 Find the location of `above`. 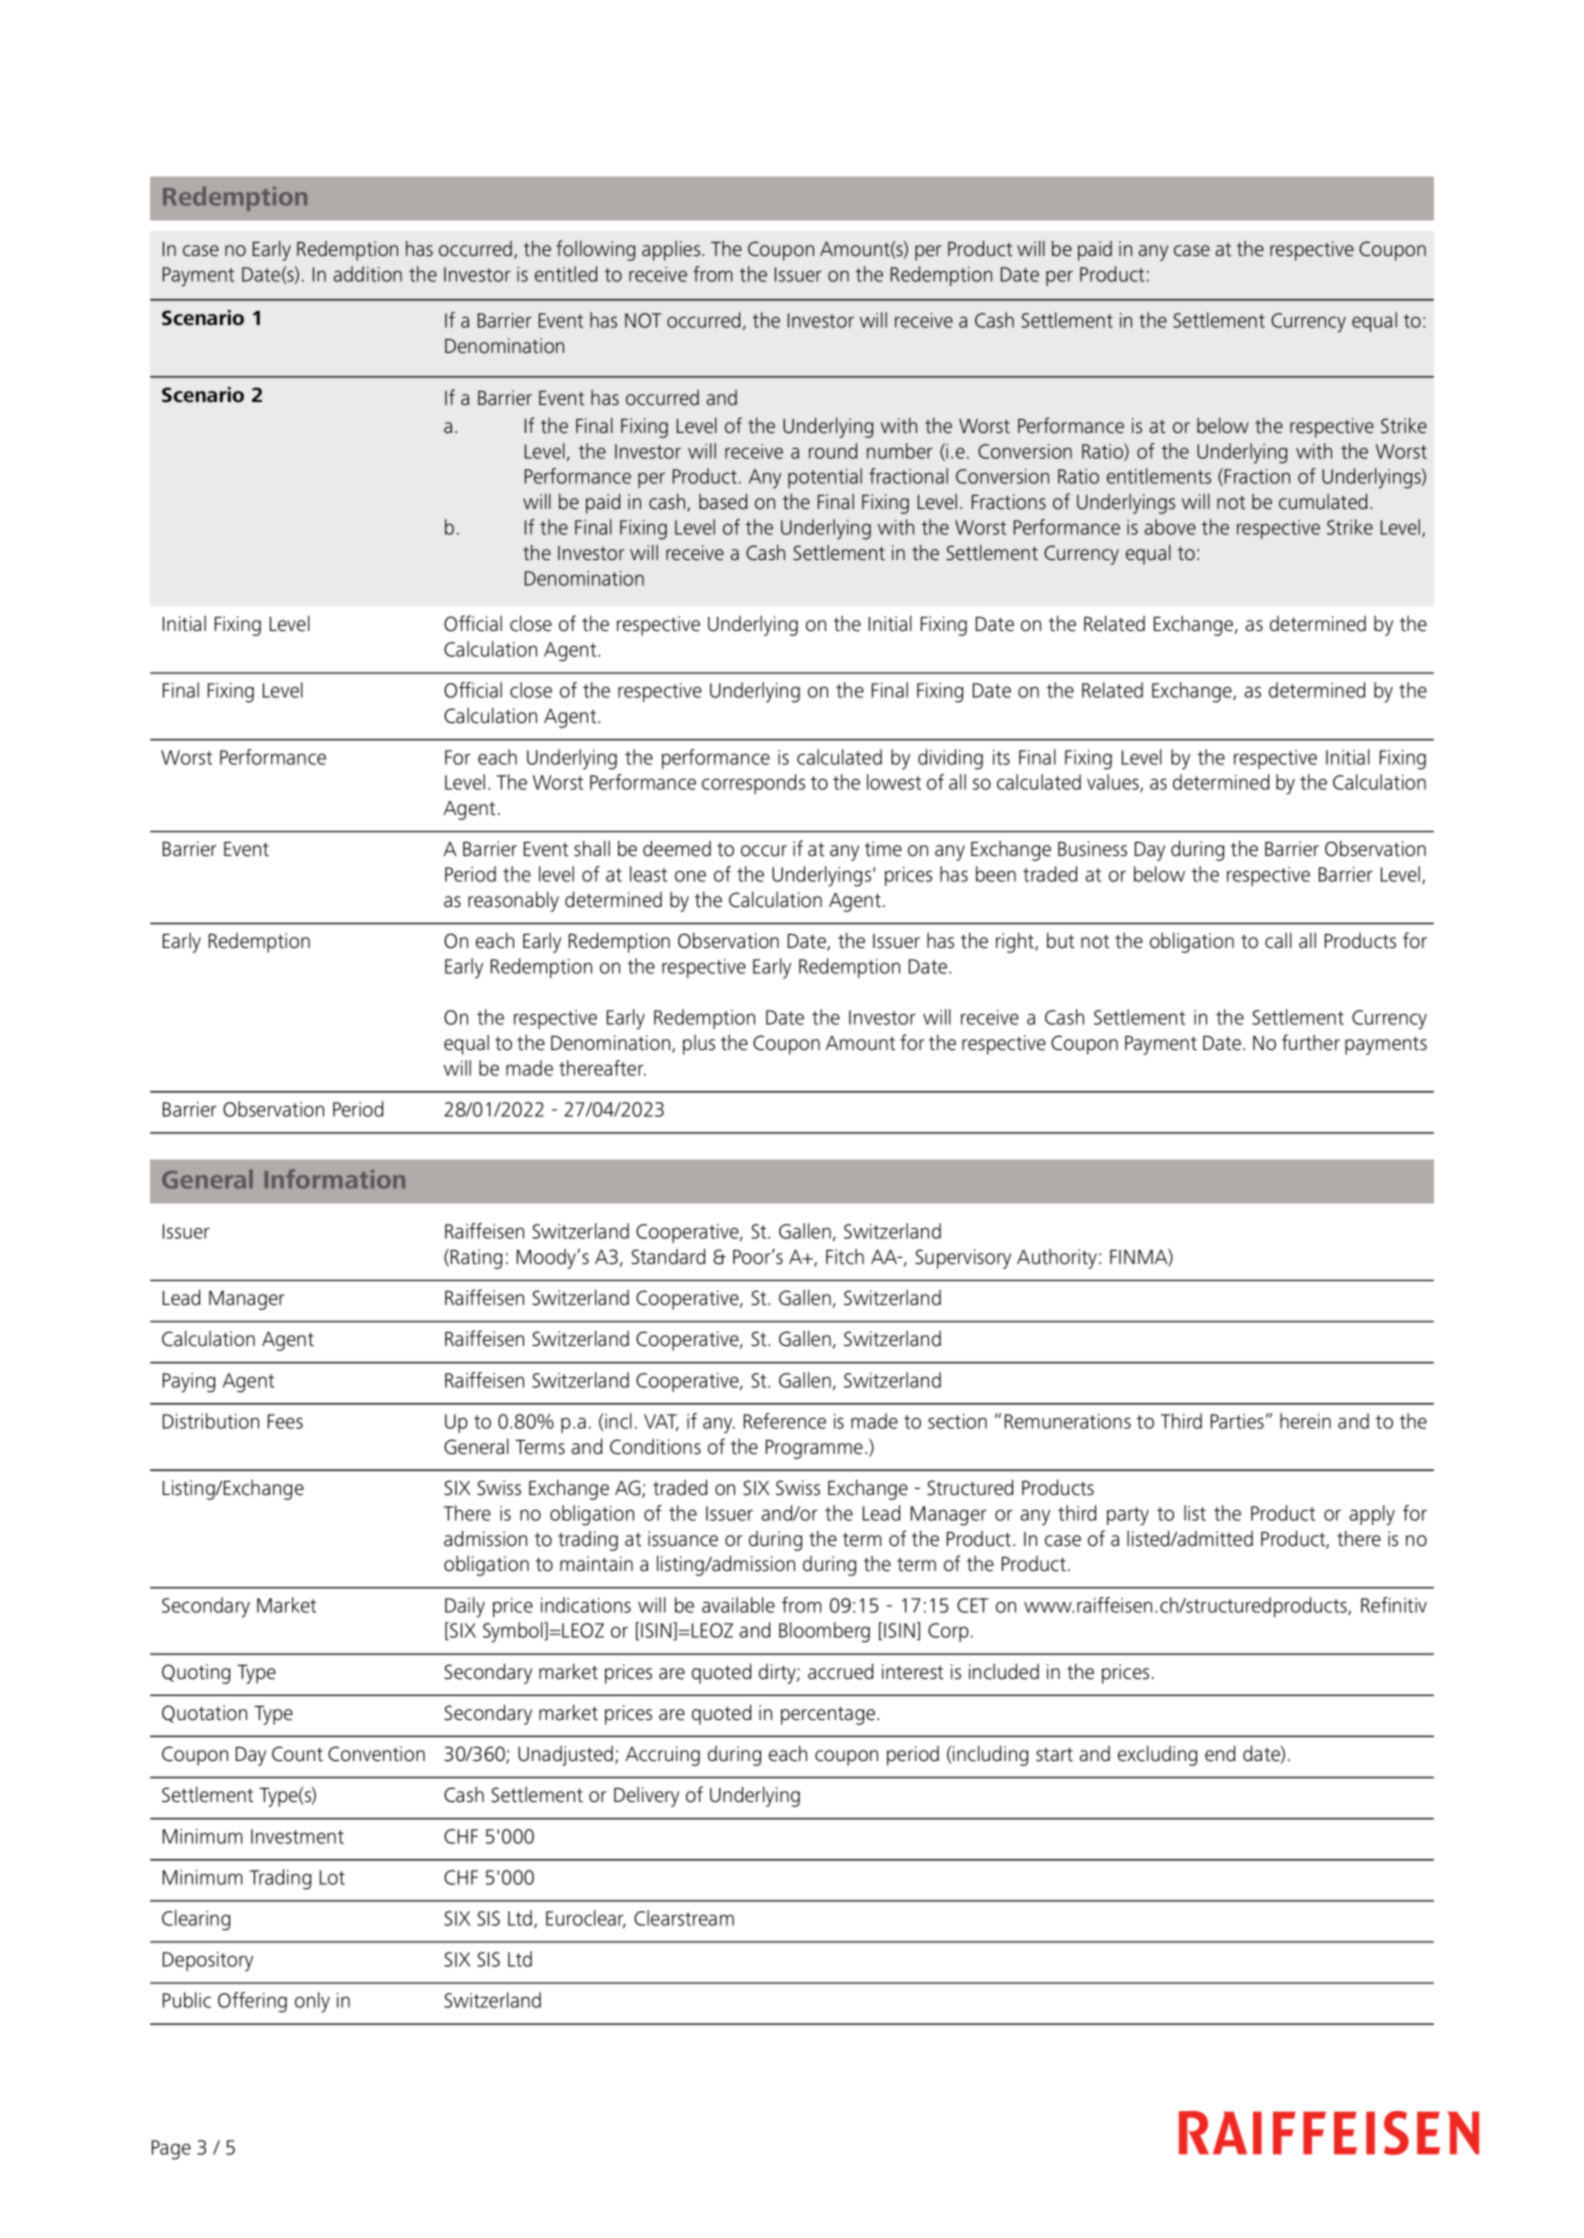

above is located at coordinates (1170, 527).
